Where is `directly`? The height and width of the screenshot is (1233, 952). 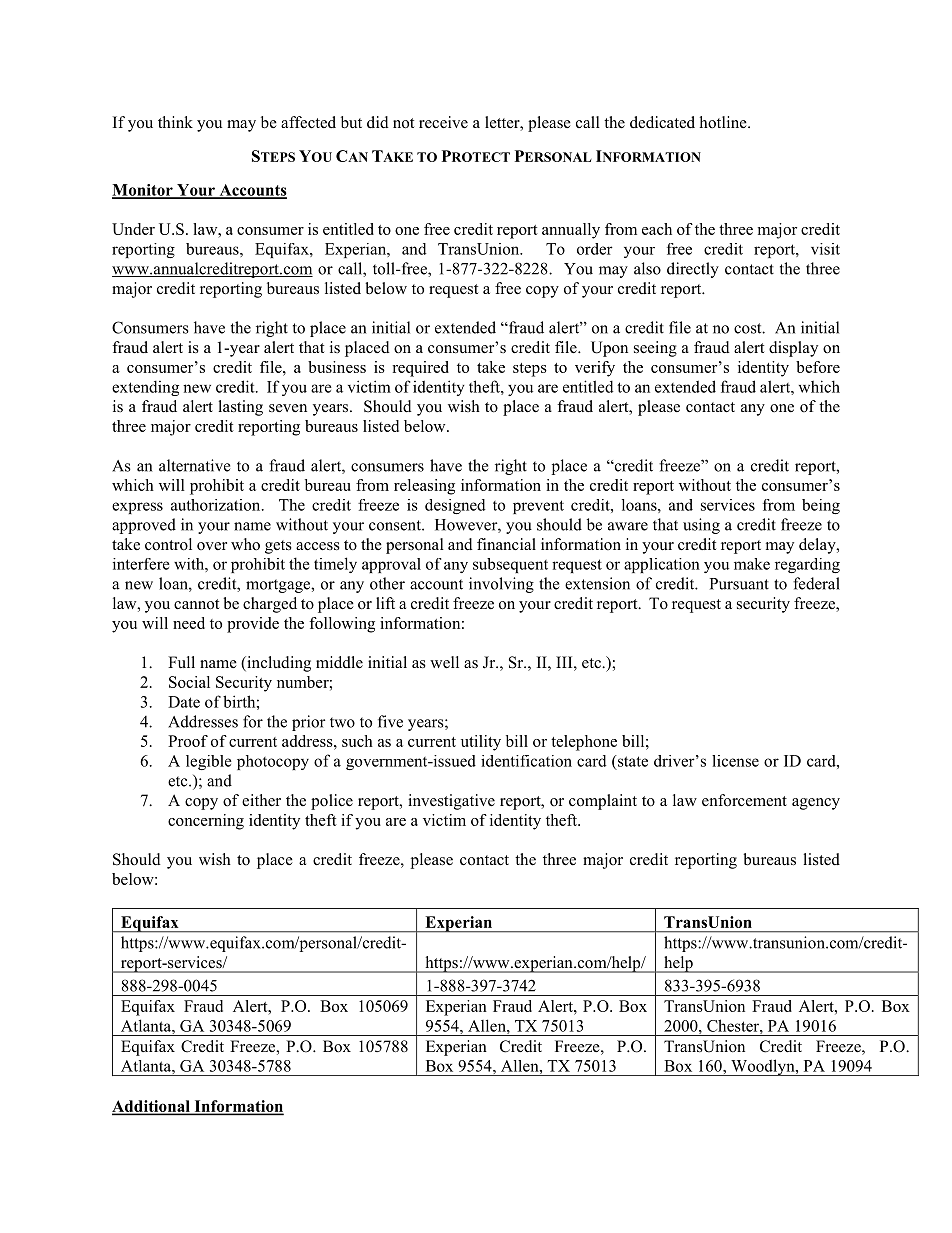
directly is located at coordinates (693, 270).
